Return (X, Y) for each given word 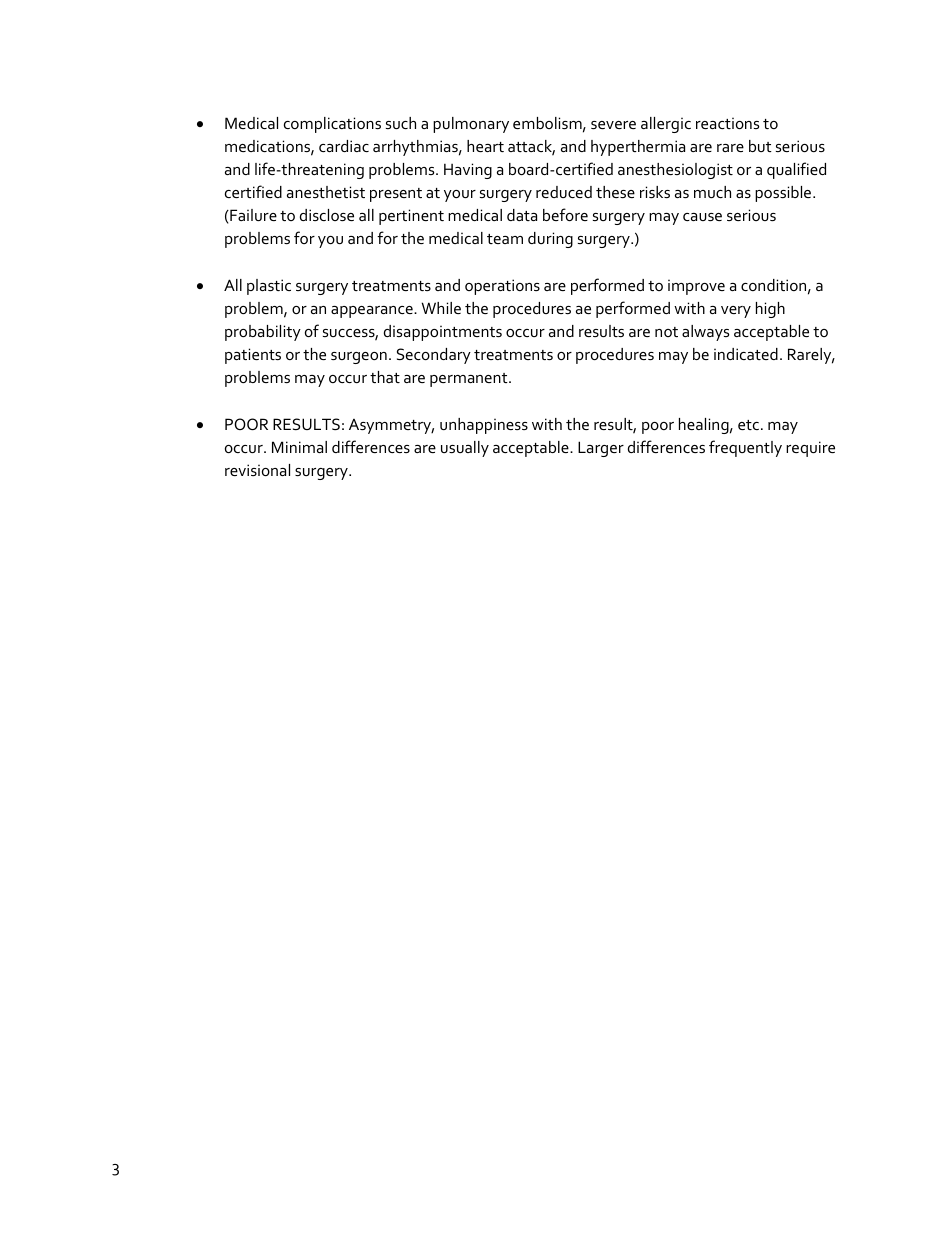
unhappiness (484, 426)
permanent (470, 380)
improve (696, 287)
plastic (269, 287)
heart (485, 146)
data (522, 215)
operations (502, 287)
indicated (746, 354)
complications (332, 125)
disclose (327, 215)
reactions (727, 123)
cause (702, 217)
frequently (745, 448)
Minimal (299, 447)
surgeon (359, 358)
